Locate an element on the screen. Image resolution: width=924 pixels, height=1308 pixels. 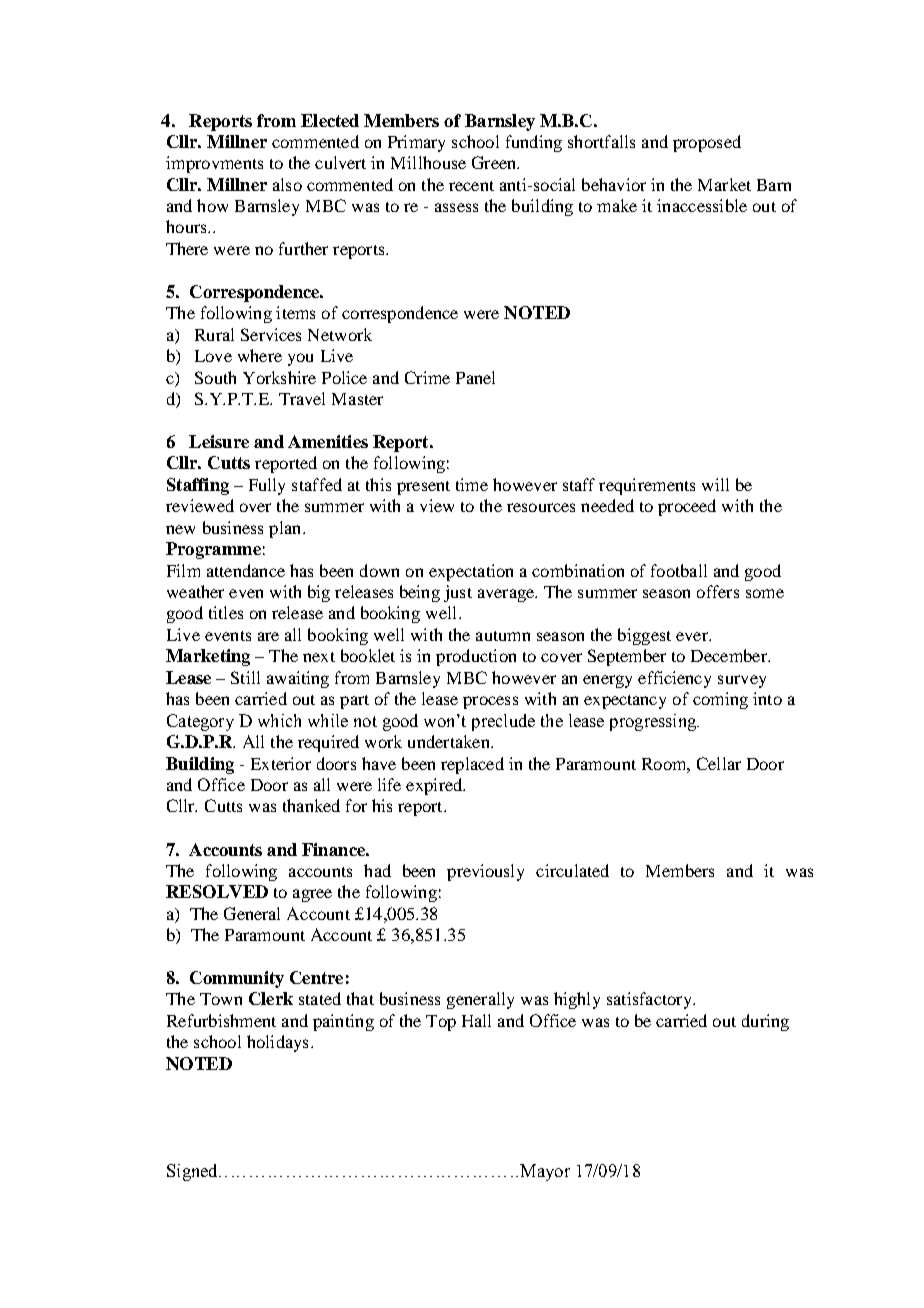
Exterior is located at coordinates (281, 763).
